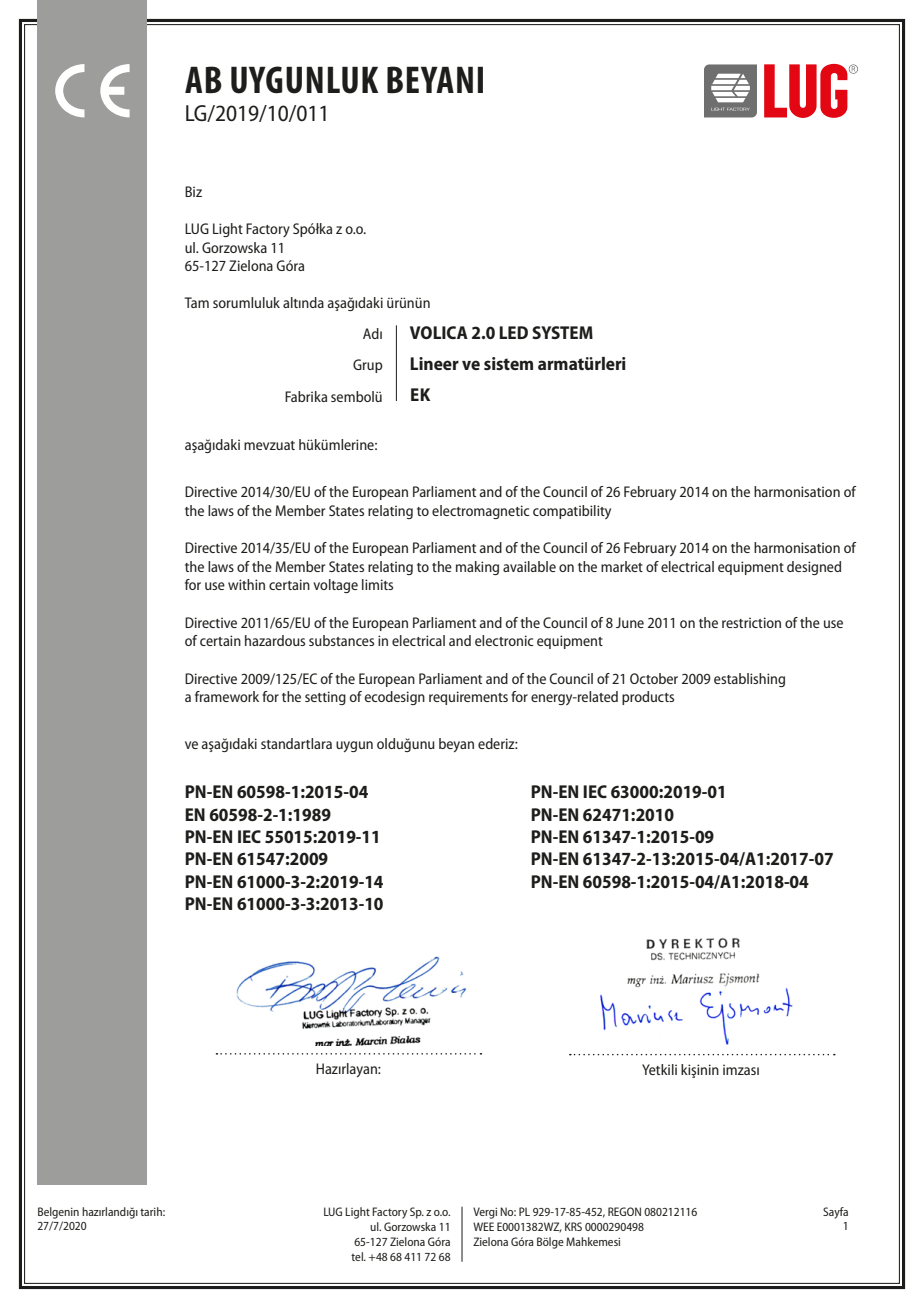 The width and height of the image is (924, 1308). What do you see at coordinates (468, 698) in the image?
I see `requirements` at bounding box center [468, 698].
